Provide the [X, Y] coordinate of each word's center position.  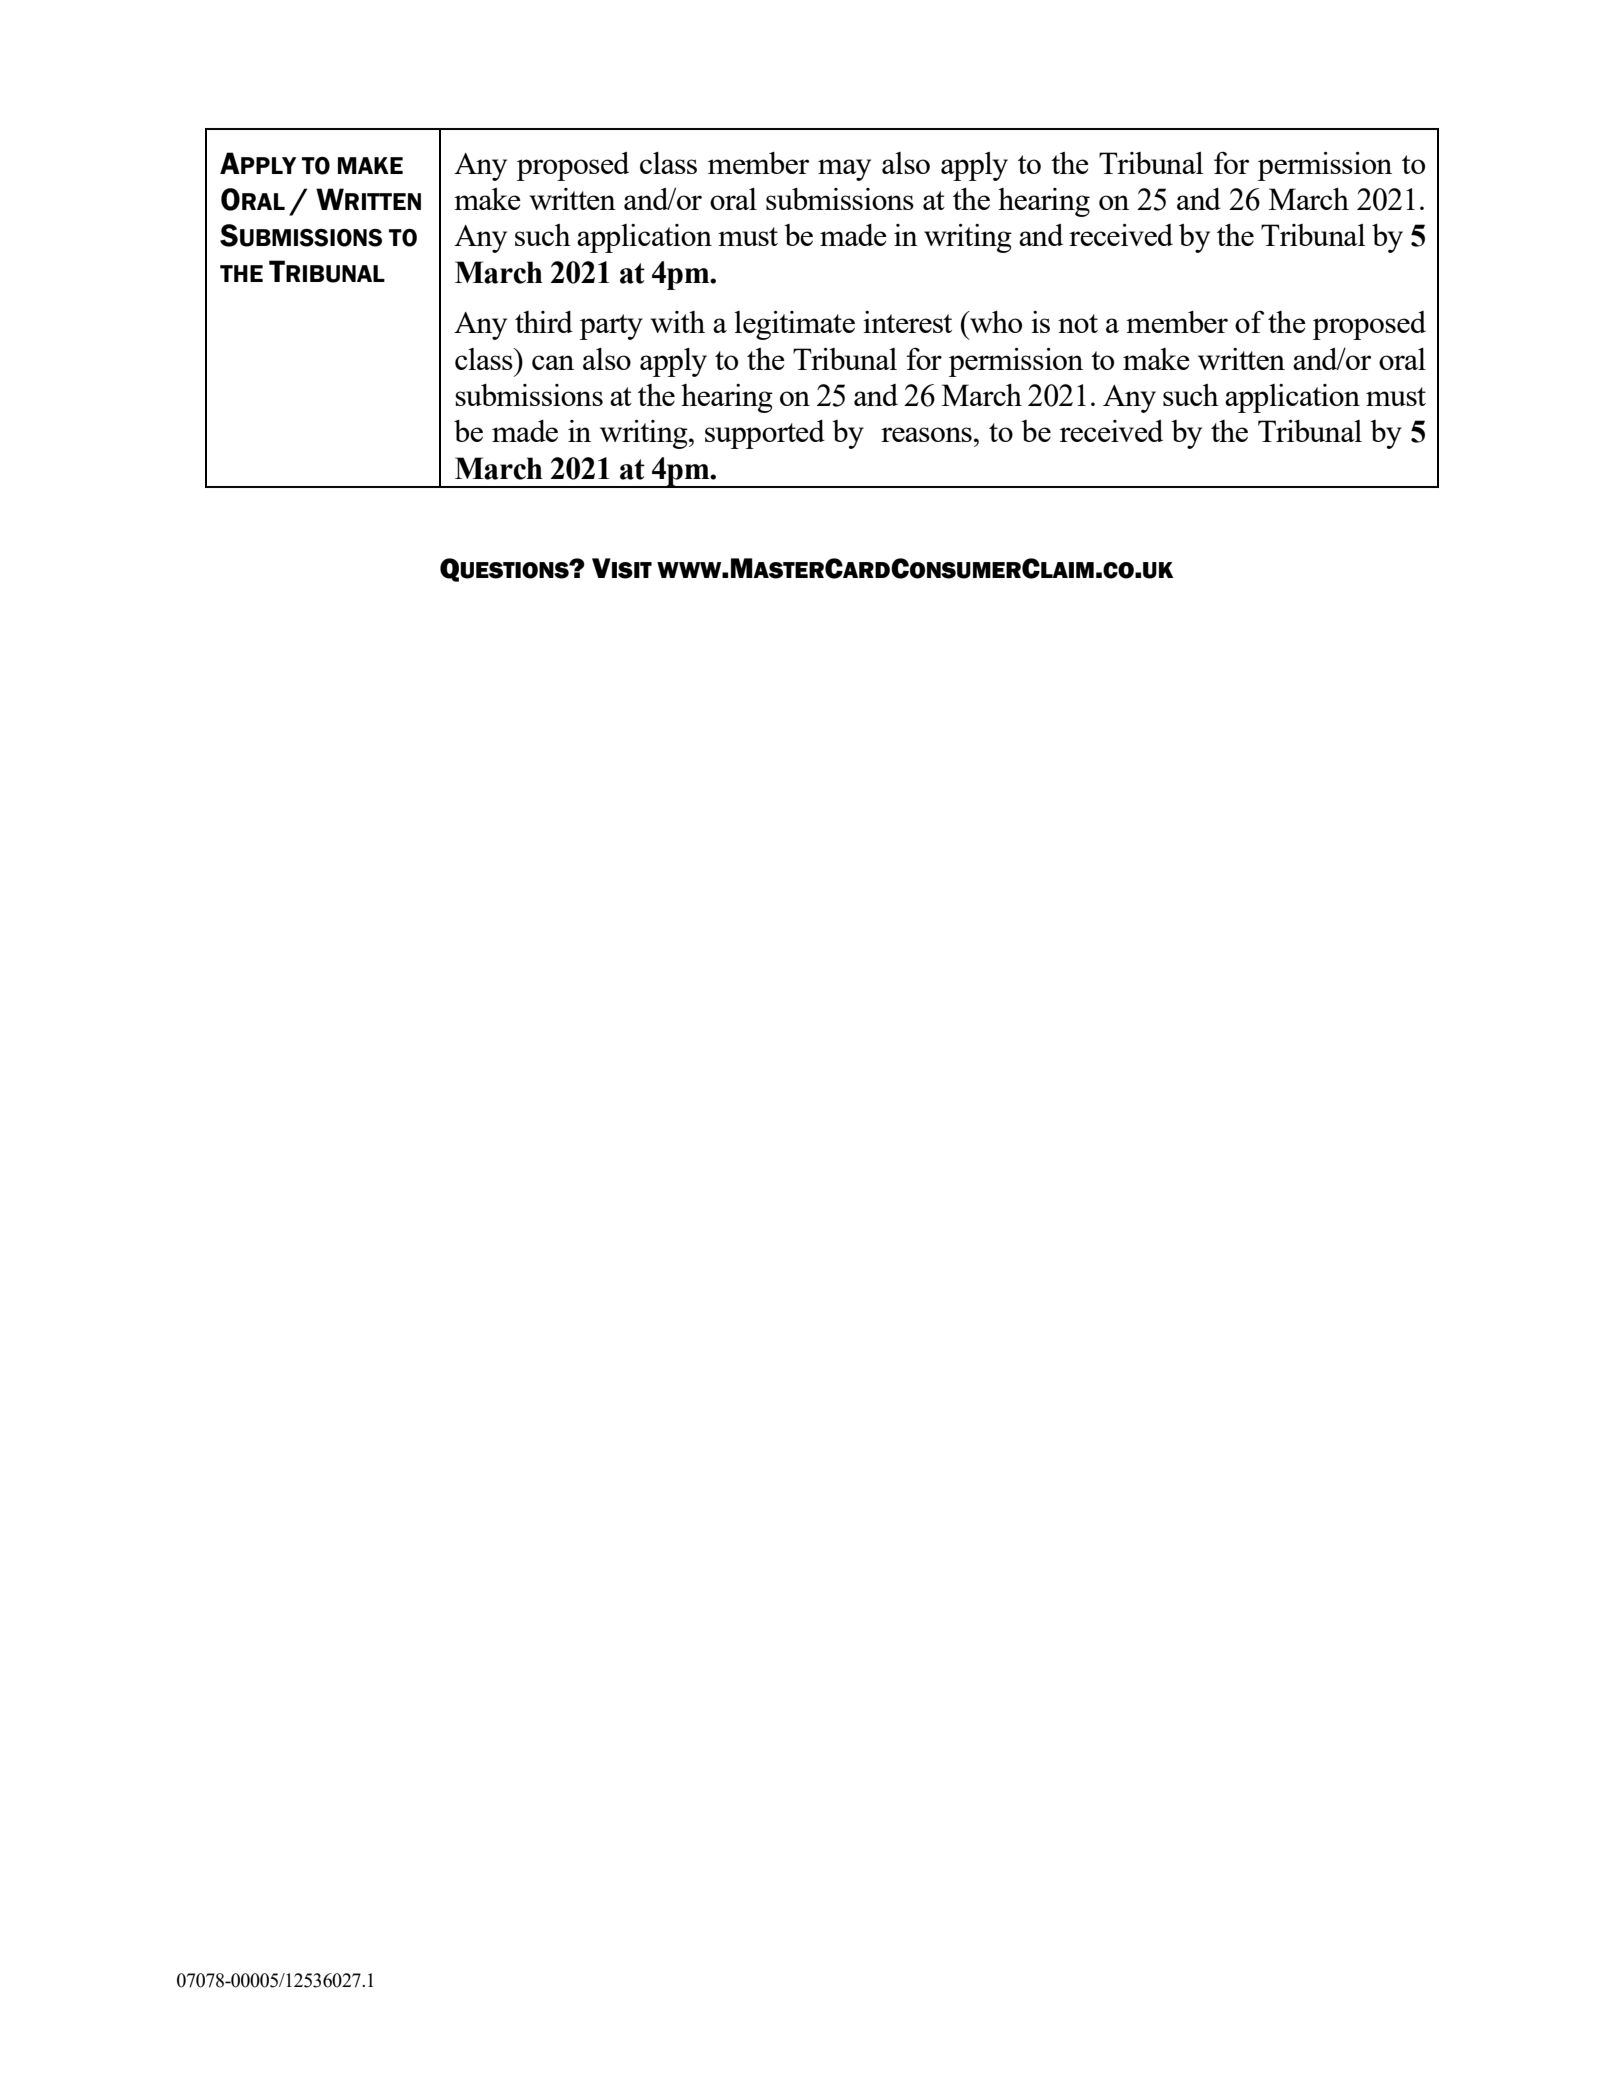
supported [765, 434]
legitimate [794, 325]
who [995, 322]
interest [907, 322]
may [844, 170]
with [677, 322]
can [553, 362]
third [544, 322]
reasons [926, 434]
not [1078, 323]
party [611, 327]
